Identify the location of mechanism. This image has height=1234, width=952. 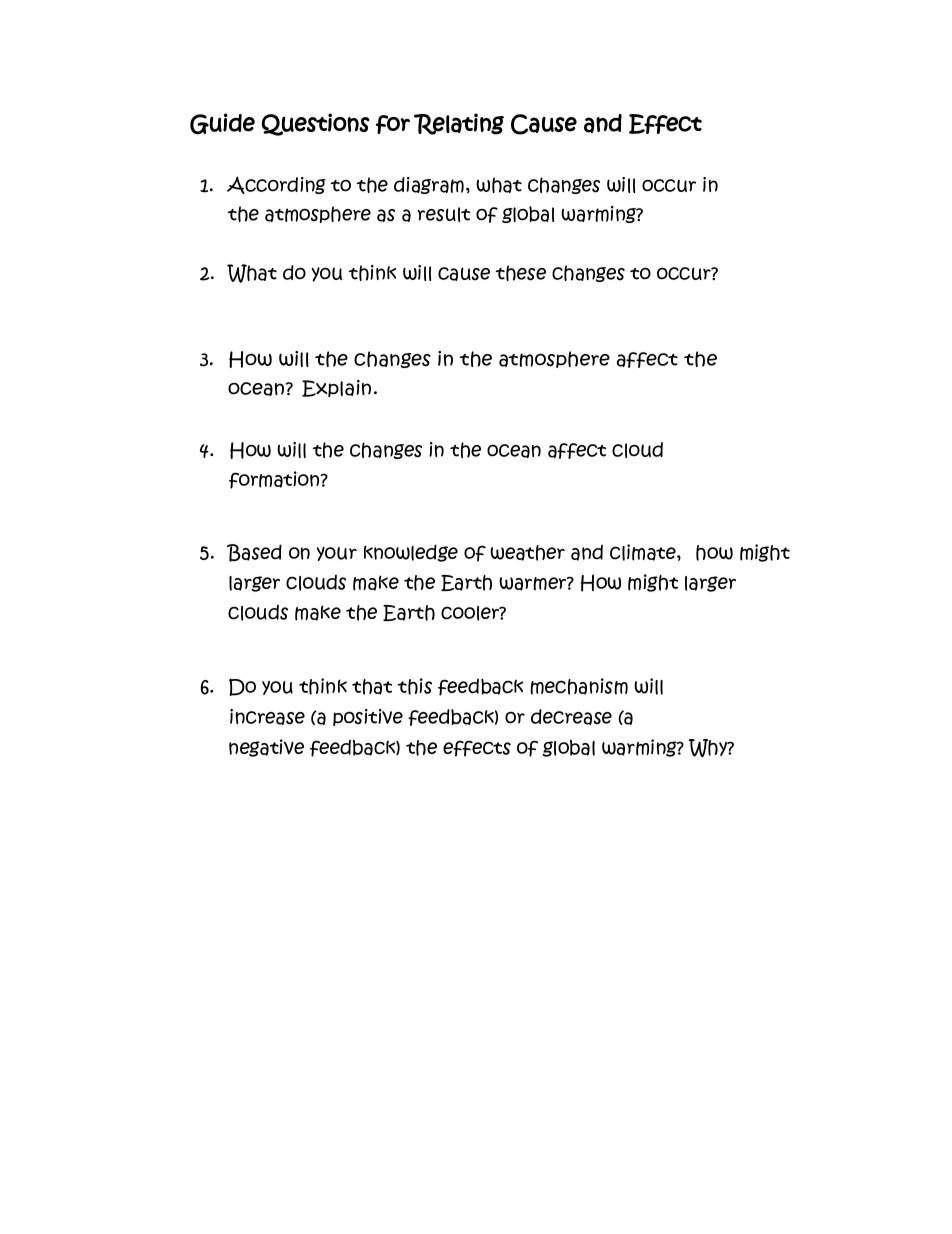
(579, 686).
